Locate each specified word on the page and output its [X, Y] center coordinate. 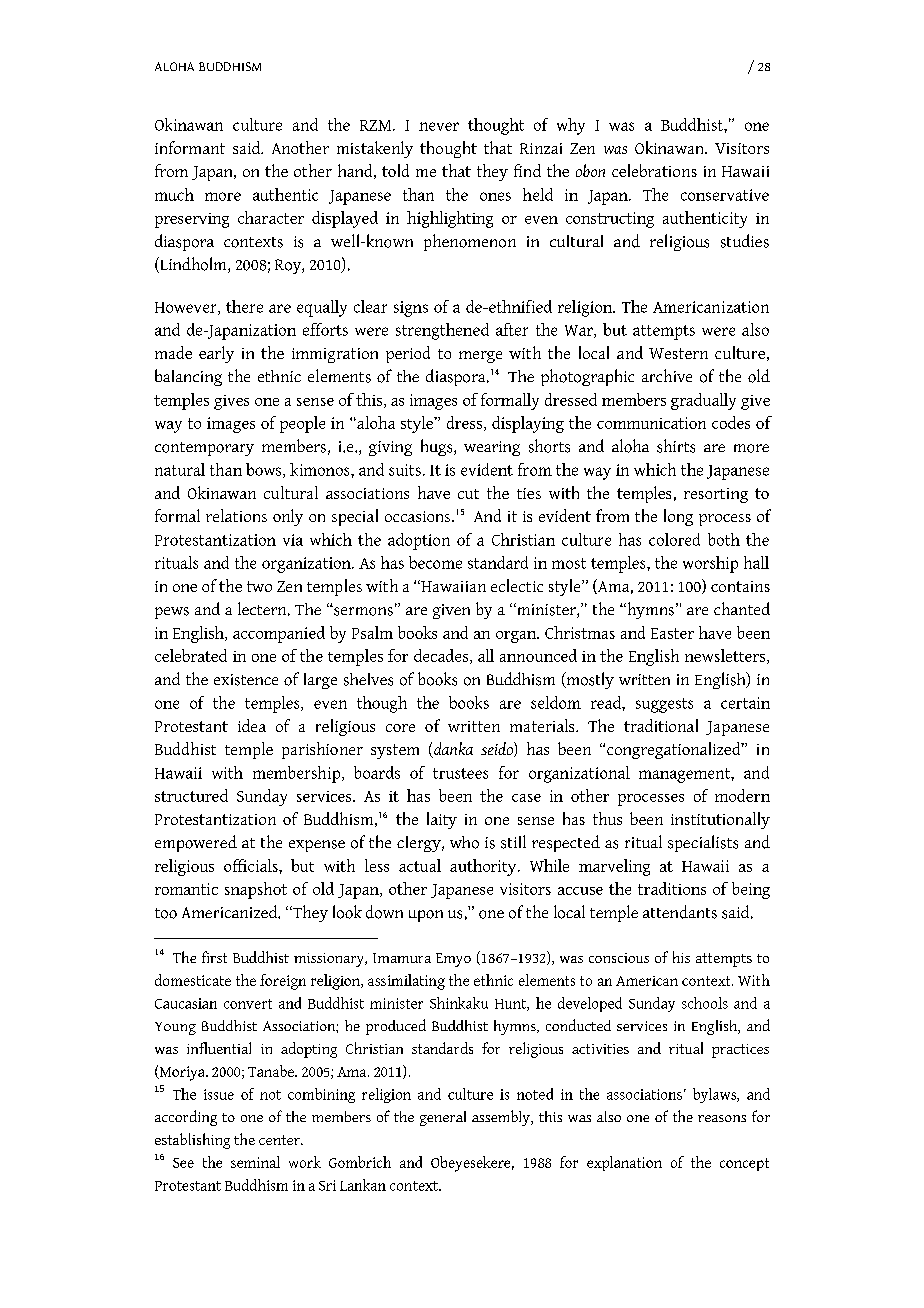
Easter [672, 633]
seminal [255, 1162]
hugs [438, 447]
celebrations [654, 170]
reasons [722, 1118]
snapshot [256, 890]
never [439, 126]
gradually [703, 401]
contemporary [204, 449]
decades [442, 656]
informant [190, 147]
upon [426, 916]
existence [246, 680]
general [443, 1118]
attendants [680, 912]
